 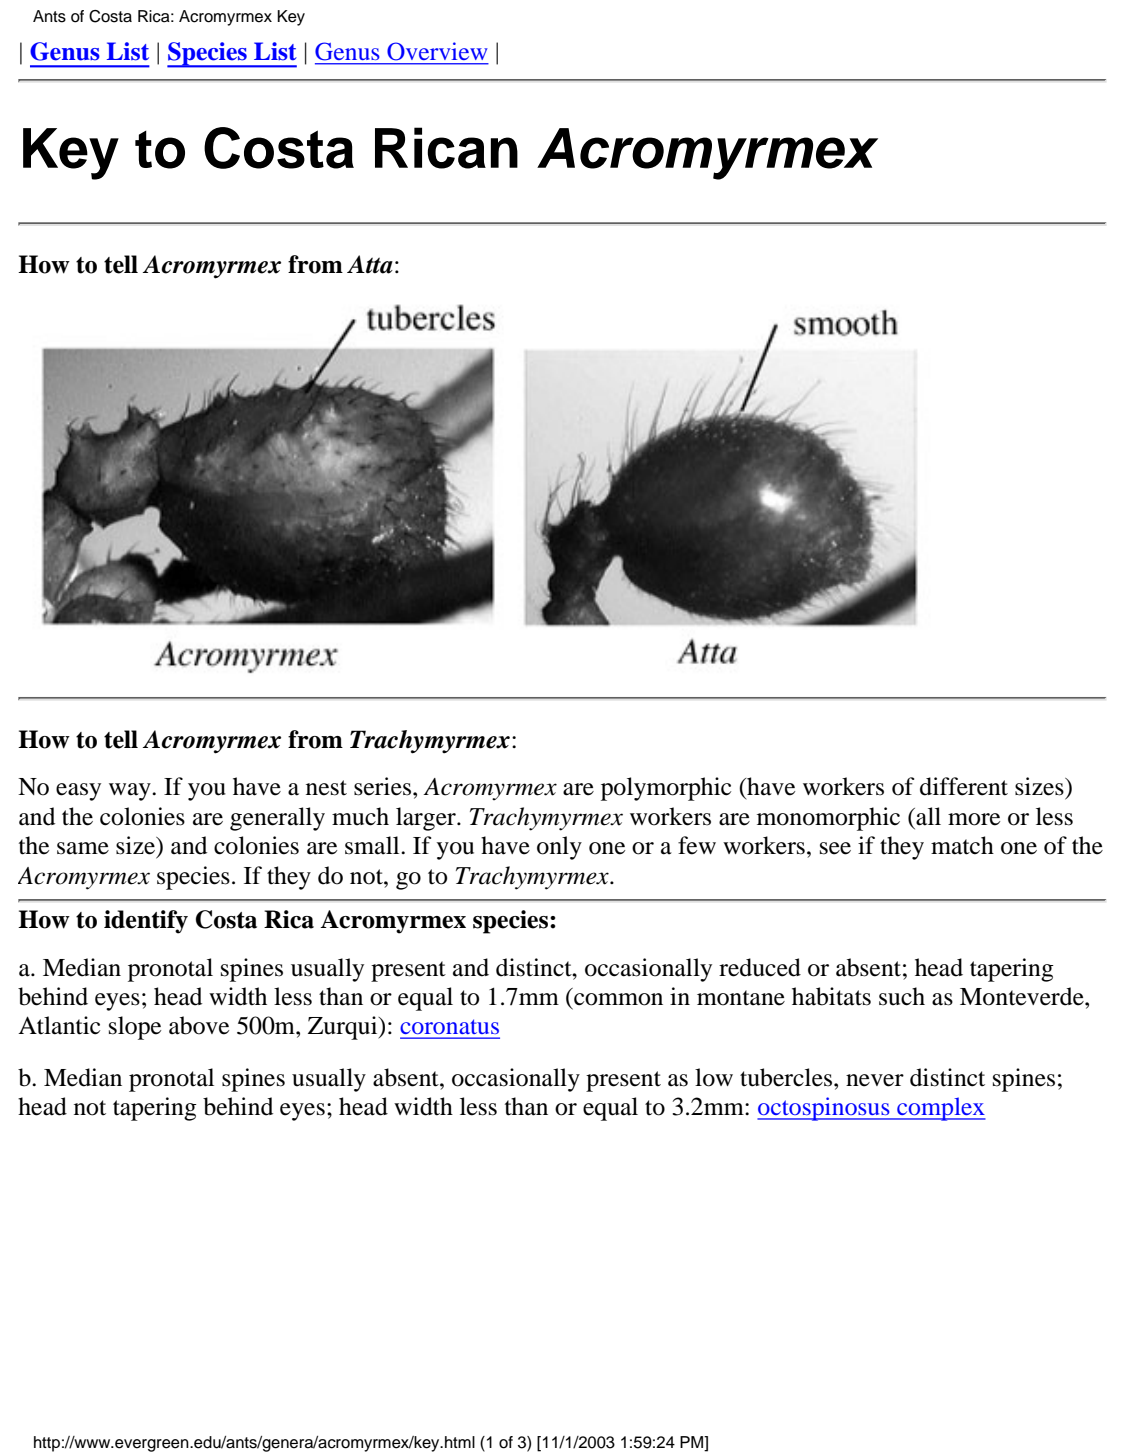 What do you see at coordinates (666, 789) in the page?
I see `polymorphic` at bounding box center [666, 789].
